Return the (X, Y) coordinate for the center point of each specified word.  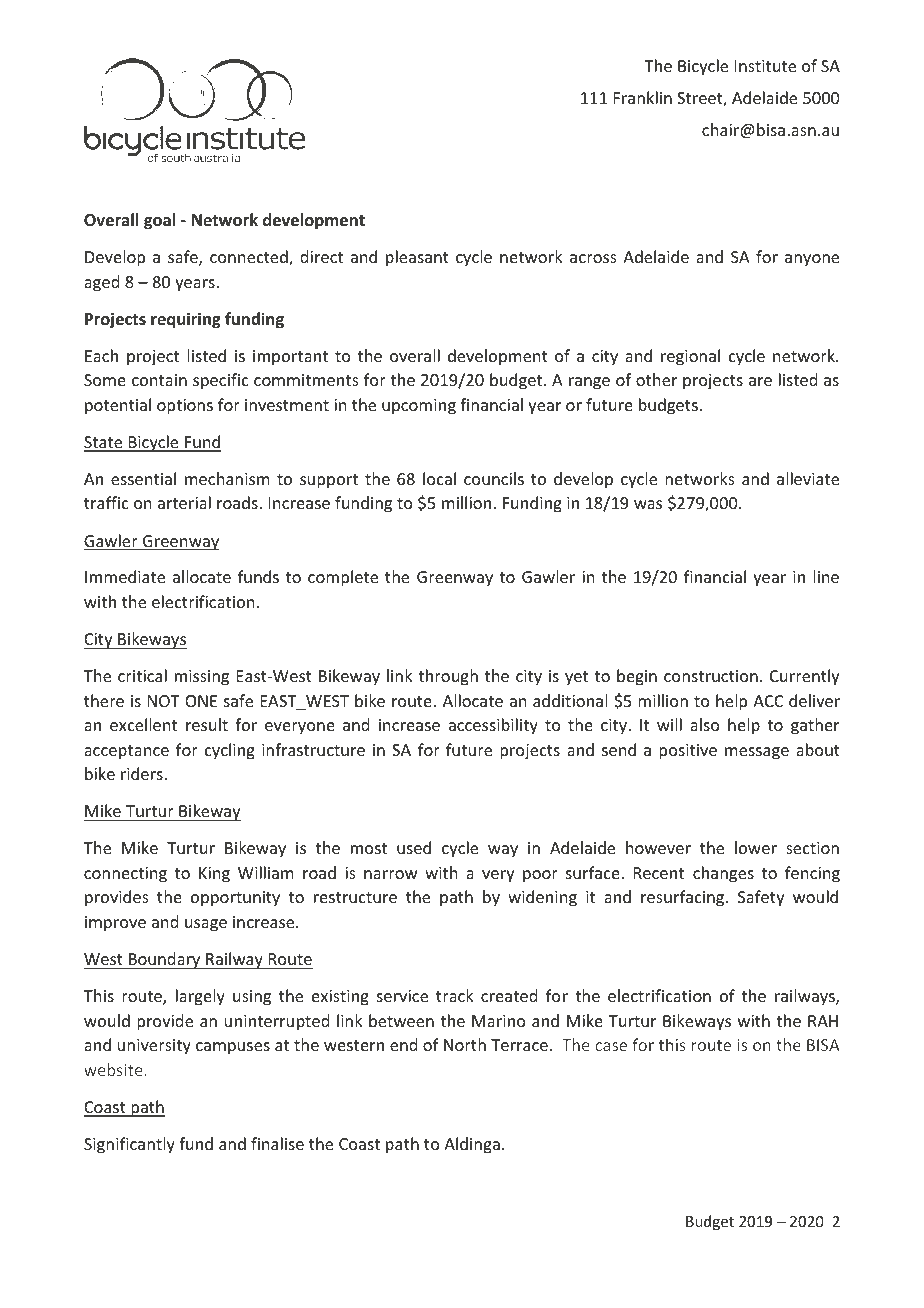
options (185, 407)
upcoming (419, 407)
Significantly (129, 1145)
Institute (765, 66)
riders (143, 773)
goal (159, 221)
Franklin (643, 97)
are (760, 381)
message (757, 753)
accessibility (493, 726)
